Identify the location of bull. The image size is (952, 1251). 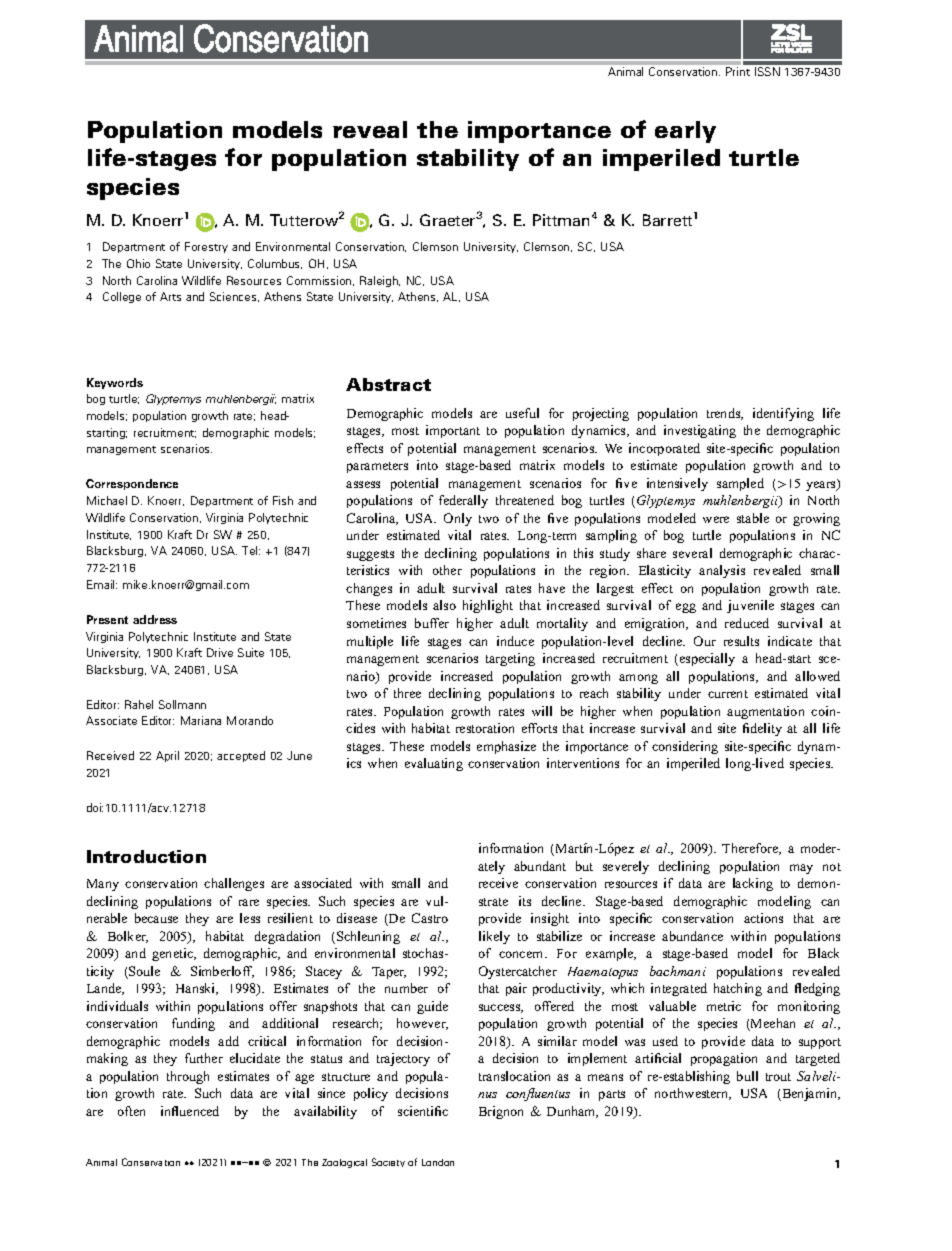
(747, 1076).
